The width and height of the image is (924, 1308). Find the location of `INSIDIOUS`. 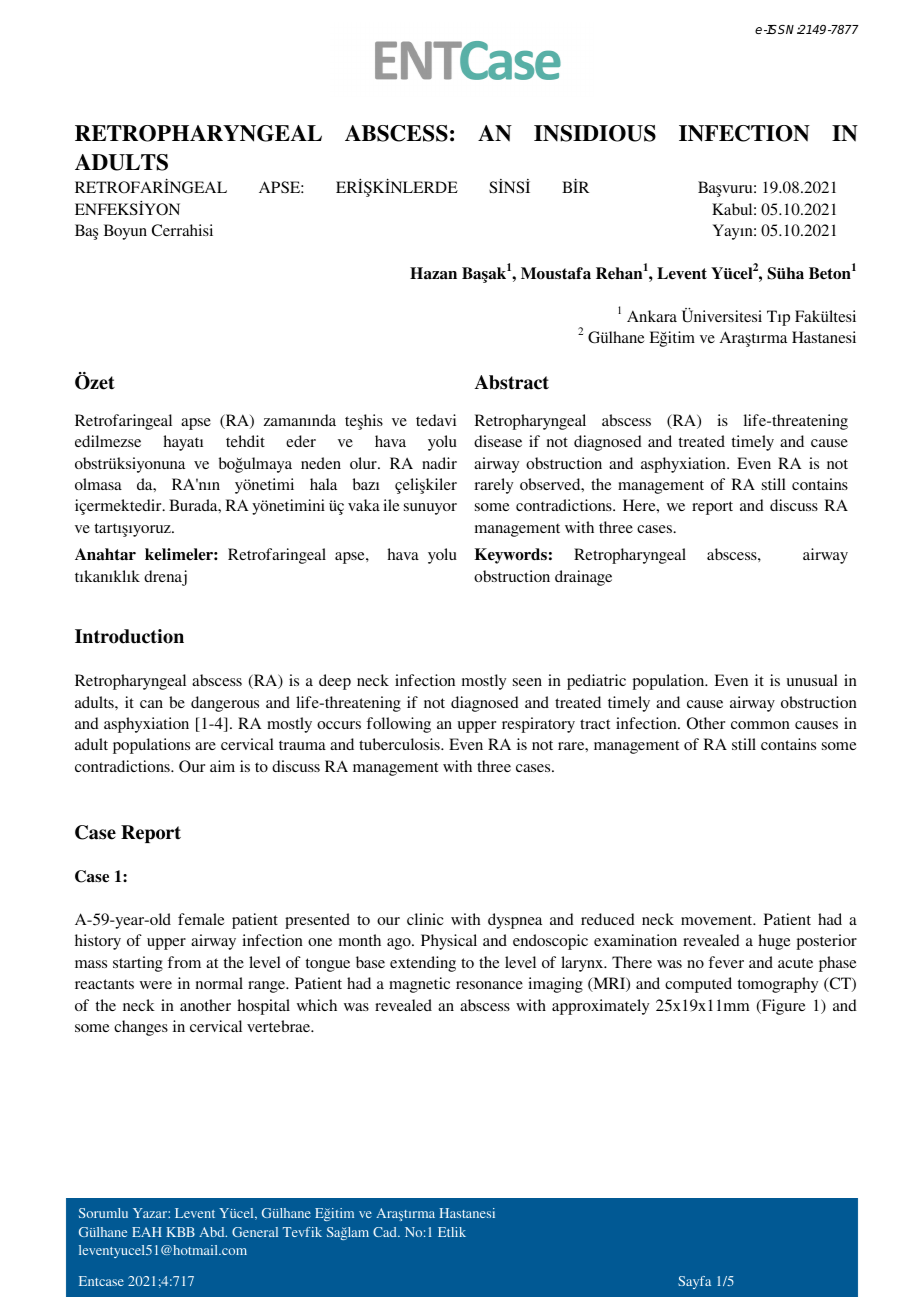

INSIDIOUS is located at coordinates (595, 133).
